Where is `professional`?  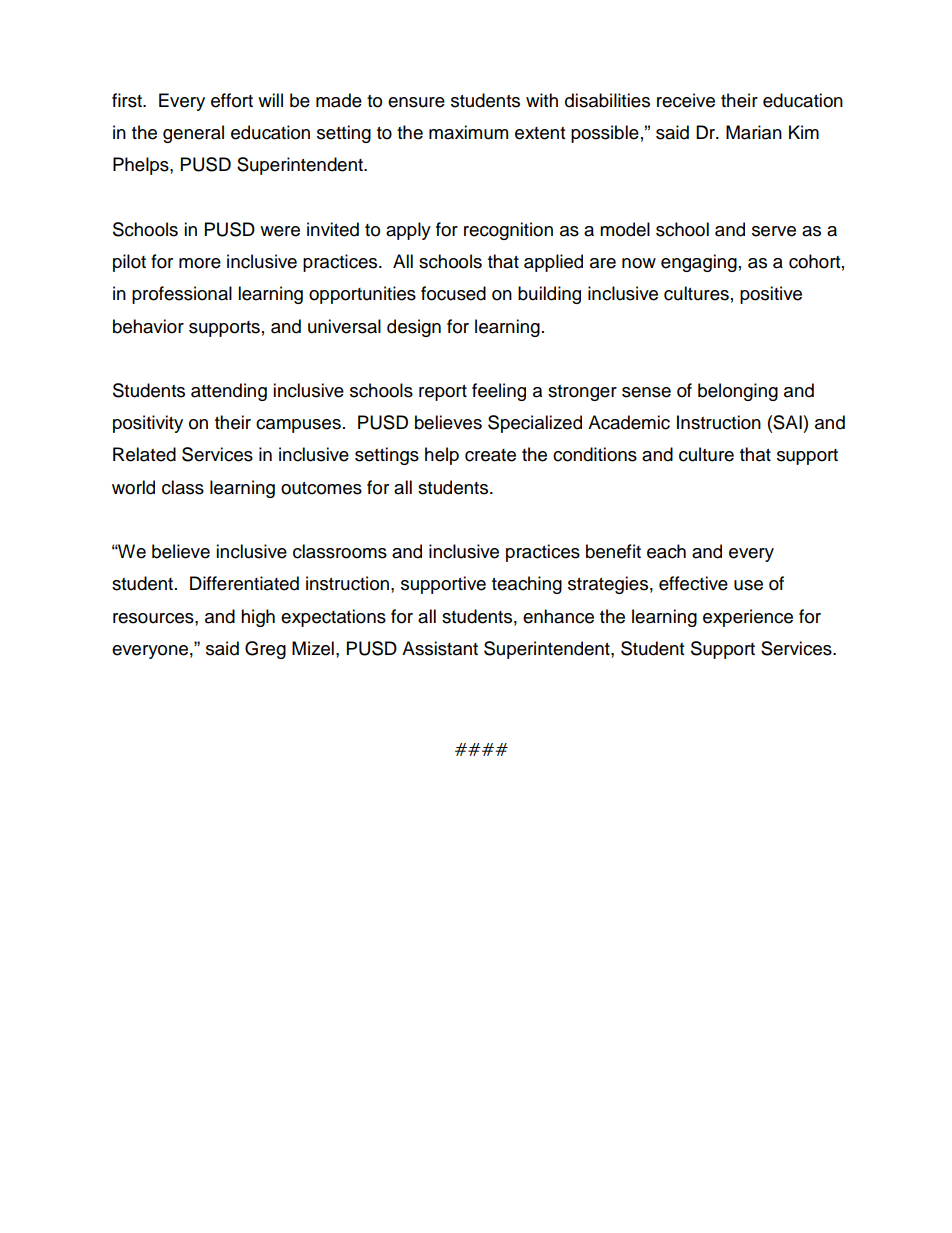 professional is located at coordinates (182, 295).
